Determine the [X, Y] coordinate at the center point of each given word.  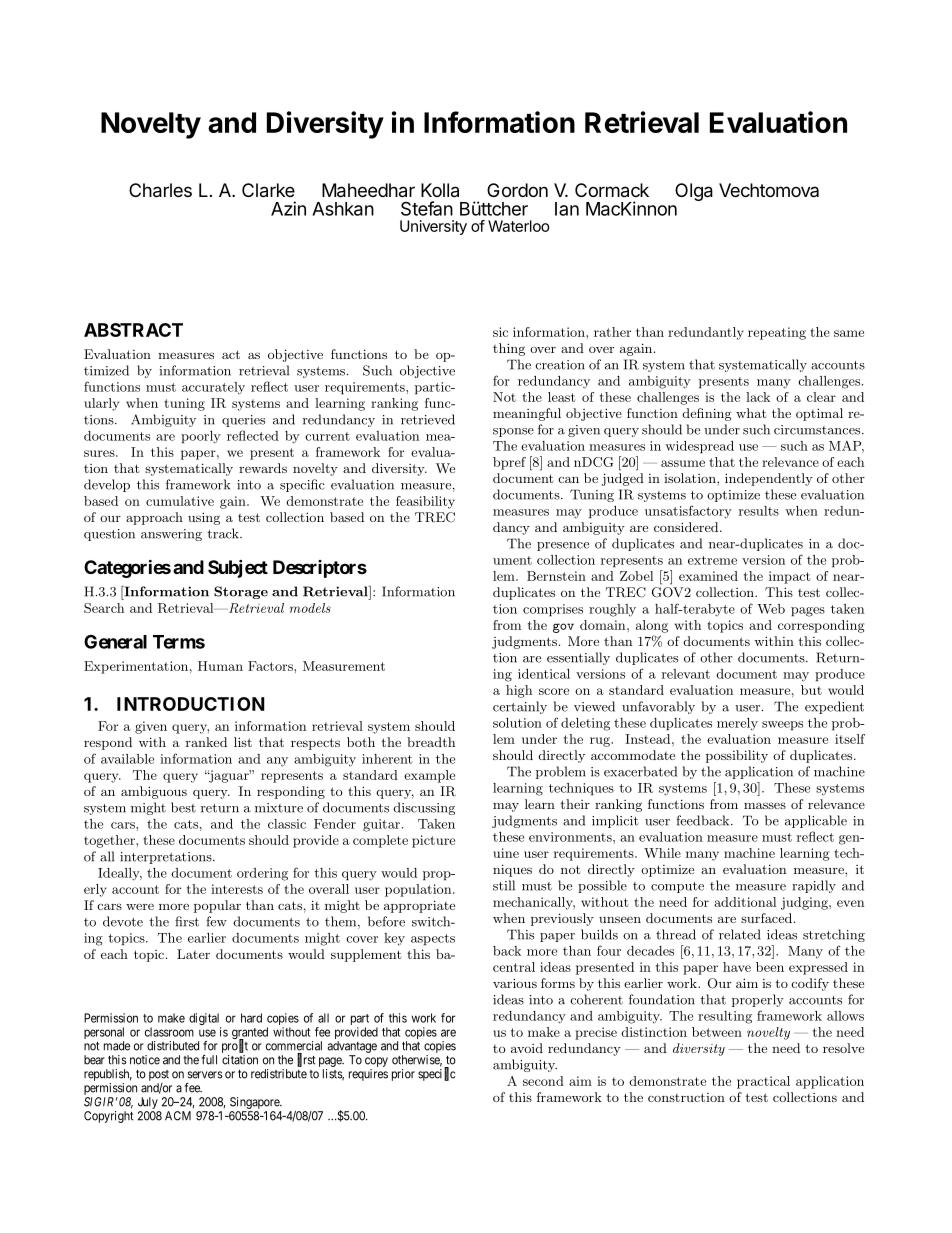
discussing [424, 808]
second [543, 1081]
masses [765, 805]
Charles [160, 190]
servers [205, 1075]
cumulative [180, 501]
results [759, 511]
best [183, 807]
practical [763, 1082]
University [433, 227]
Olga [694, 192]
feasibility [425, 502]
